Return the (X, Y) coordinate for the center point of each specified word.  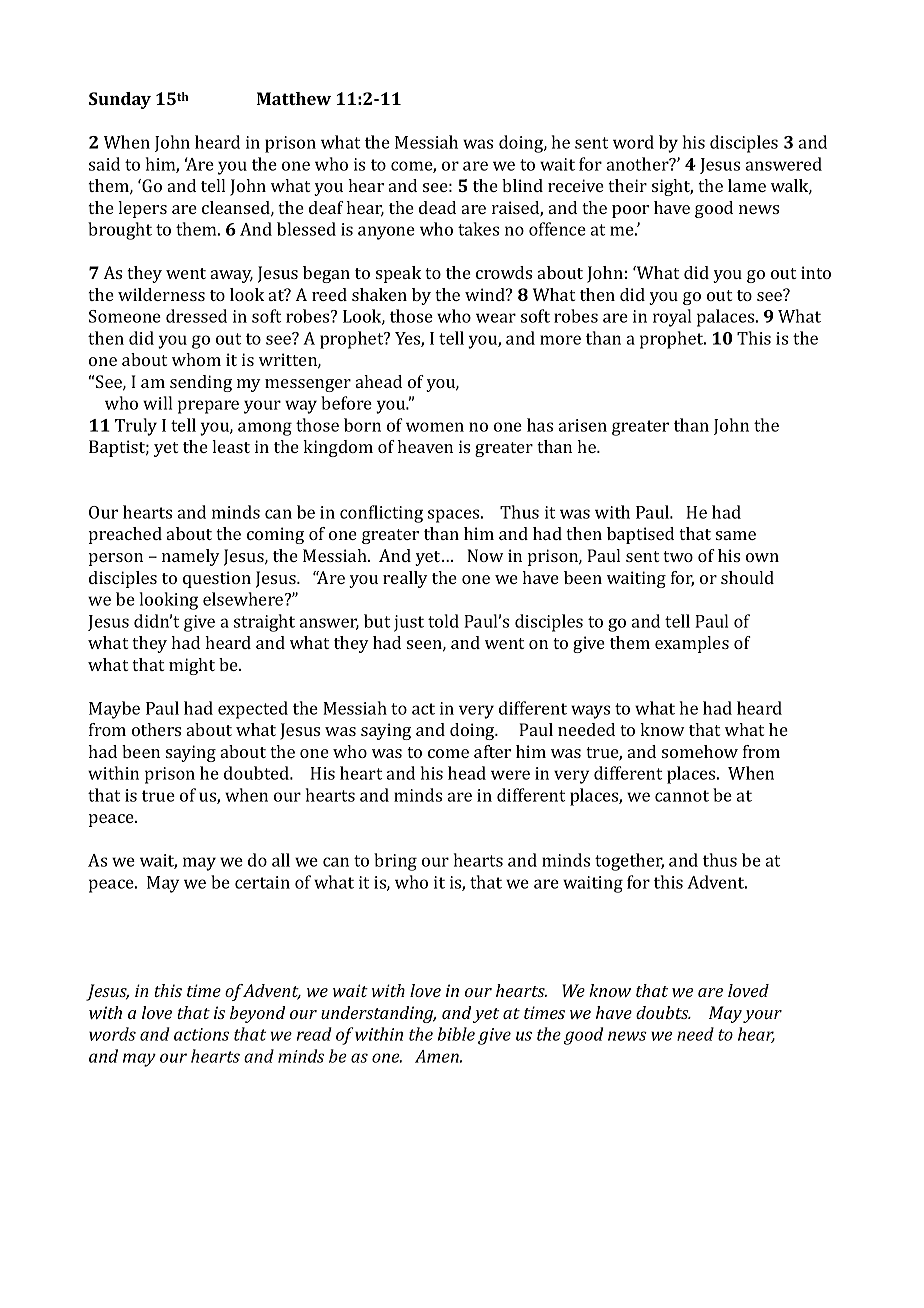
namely (191, 557)
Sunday (120, 100)
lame (747, 185)
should (747, 577)
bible (456, 1034)
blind (522, 185)
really (405, 579)
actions (201, 1034)
